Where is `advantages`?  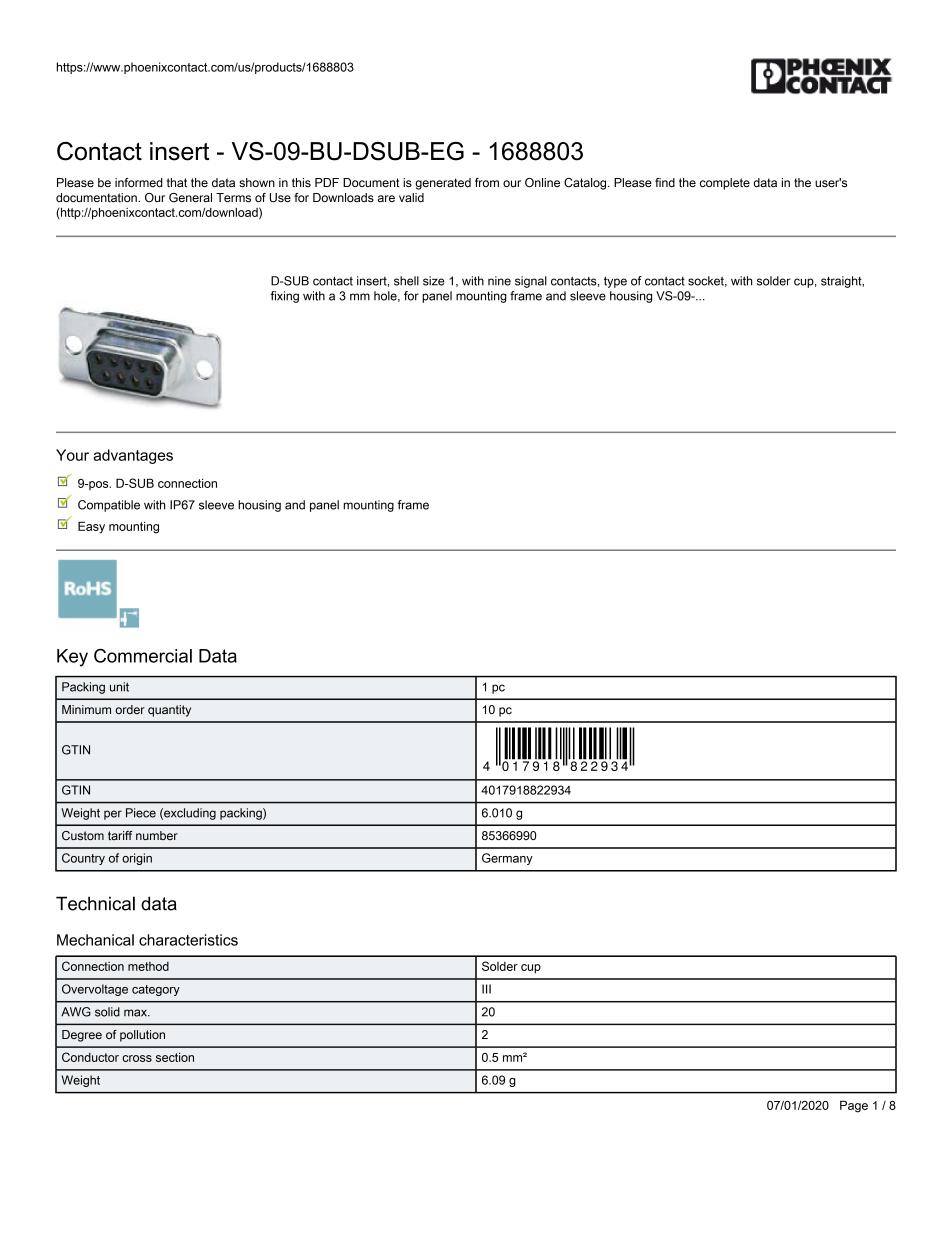 advantages is located at coordinates (133, 456).
